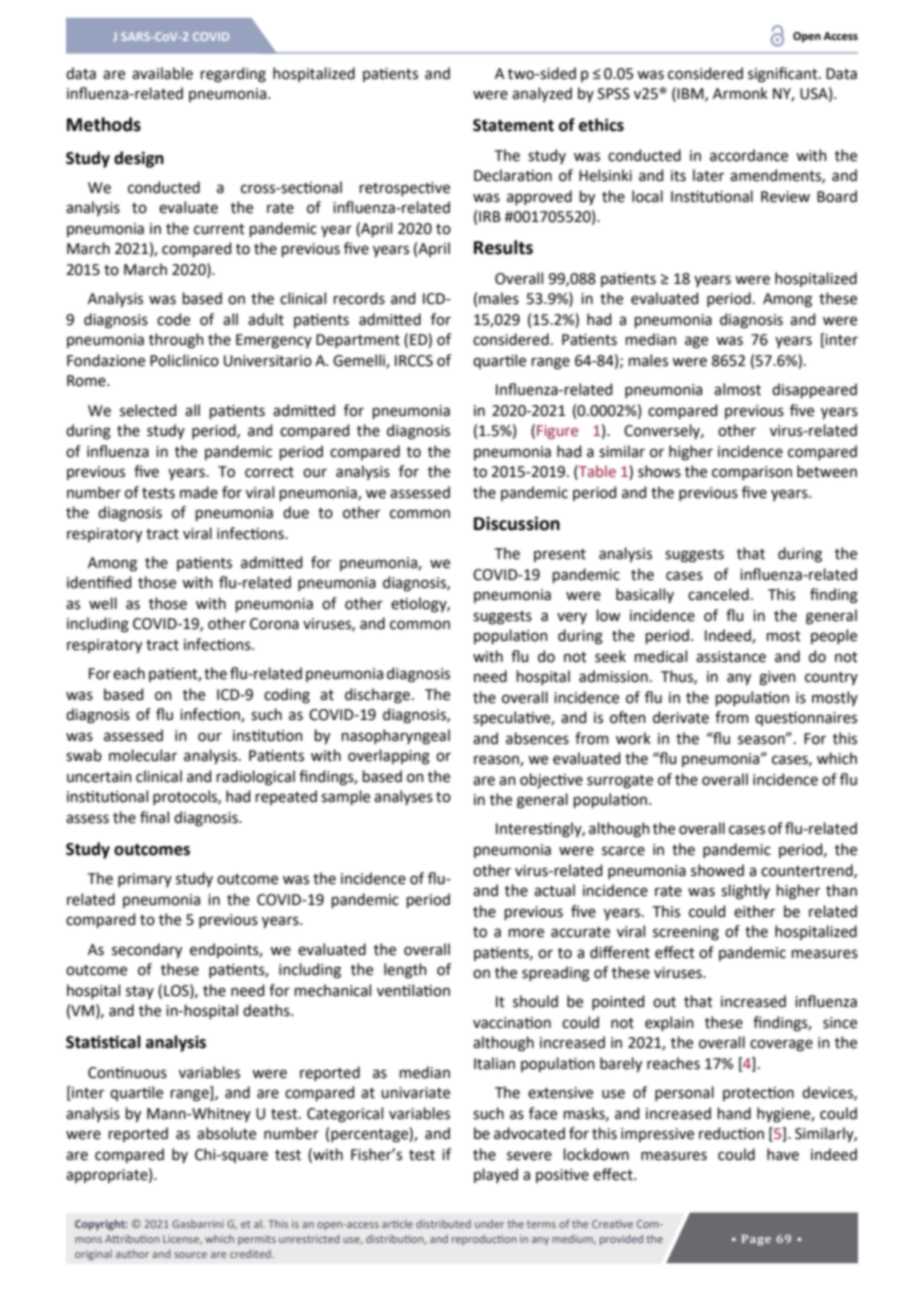 Image resolution: width=924 pixels, height=1308 pixels. What do you see at coordinates (377, 696) in the screenshot?
I see `discharge` at bounding box center [377, 696].
